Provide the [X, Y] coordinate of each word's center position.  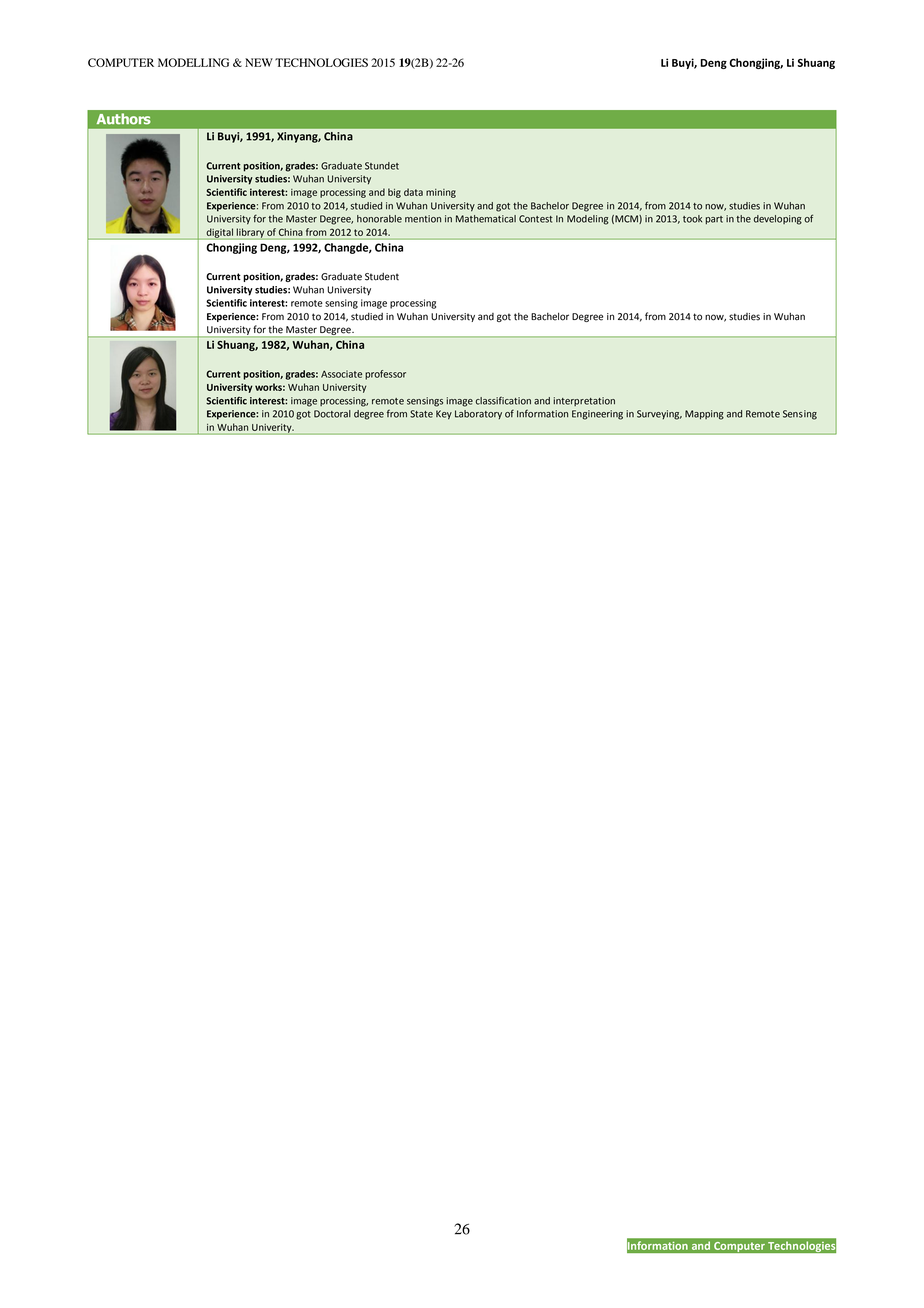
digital [219, 234]
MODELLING [193, 62]
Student [382, 277]
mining [441, 193]
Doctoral [332, 414]
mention [423, 219]
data [413, 192]
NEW [259, 62]
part [714, 220]
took [692, 219]
